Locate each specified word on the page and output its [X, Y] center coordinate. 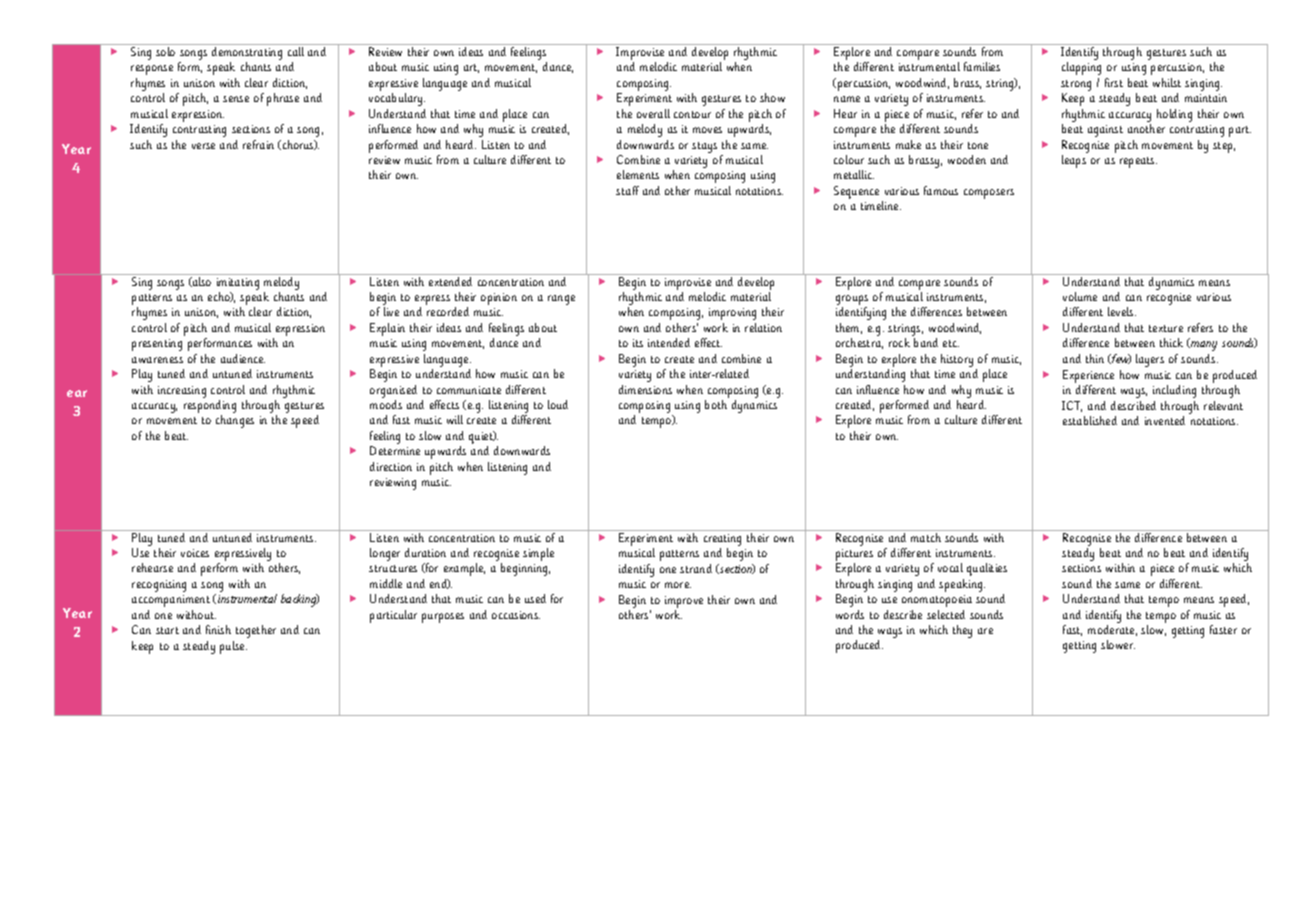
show [772, 97]
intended [669, 342]
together [256, 631]
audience [243, 358]
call [296, 51]
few [1120, 359]
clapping [1081, 68]
